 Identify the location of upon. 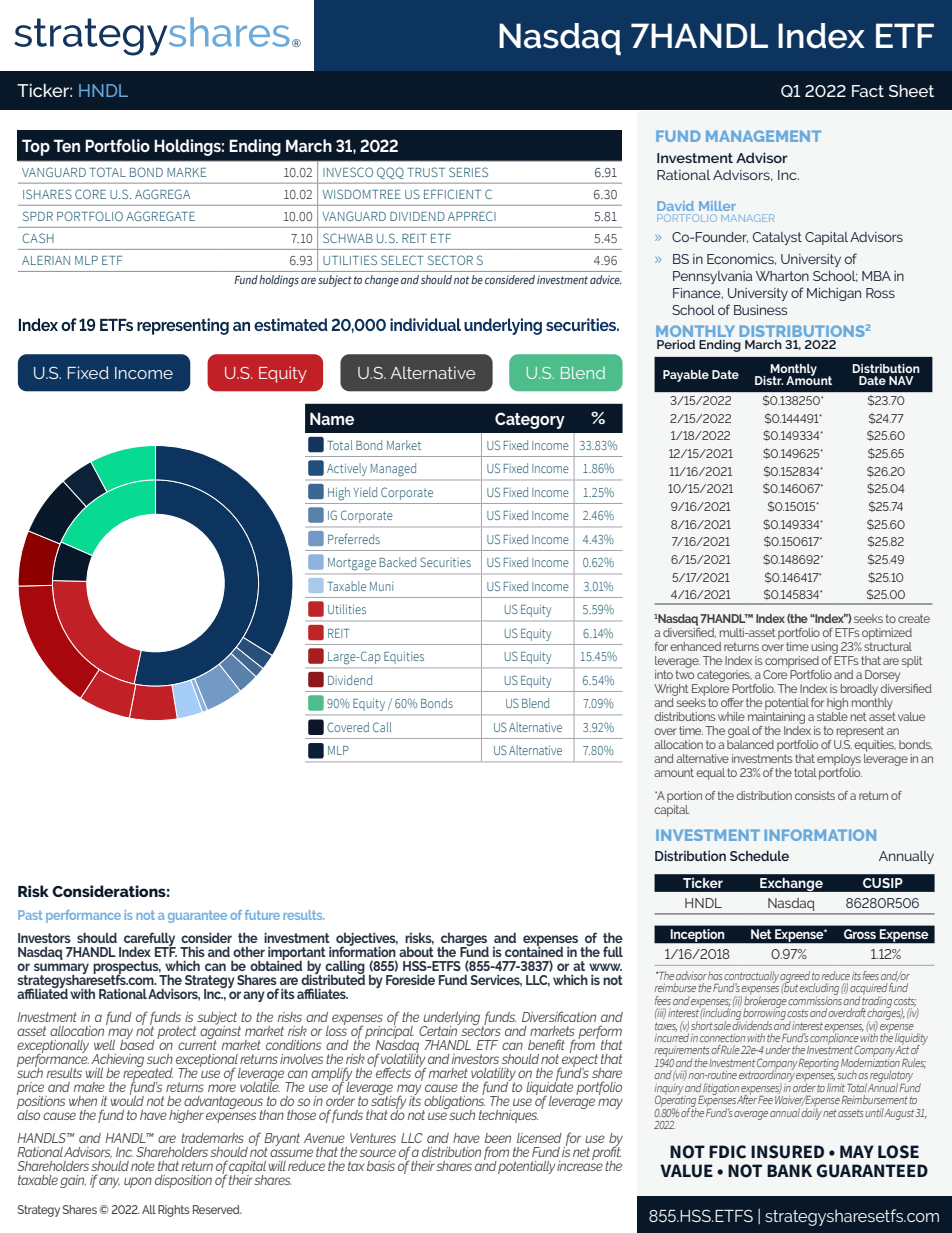
(138, 1182).
